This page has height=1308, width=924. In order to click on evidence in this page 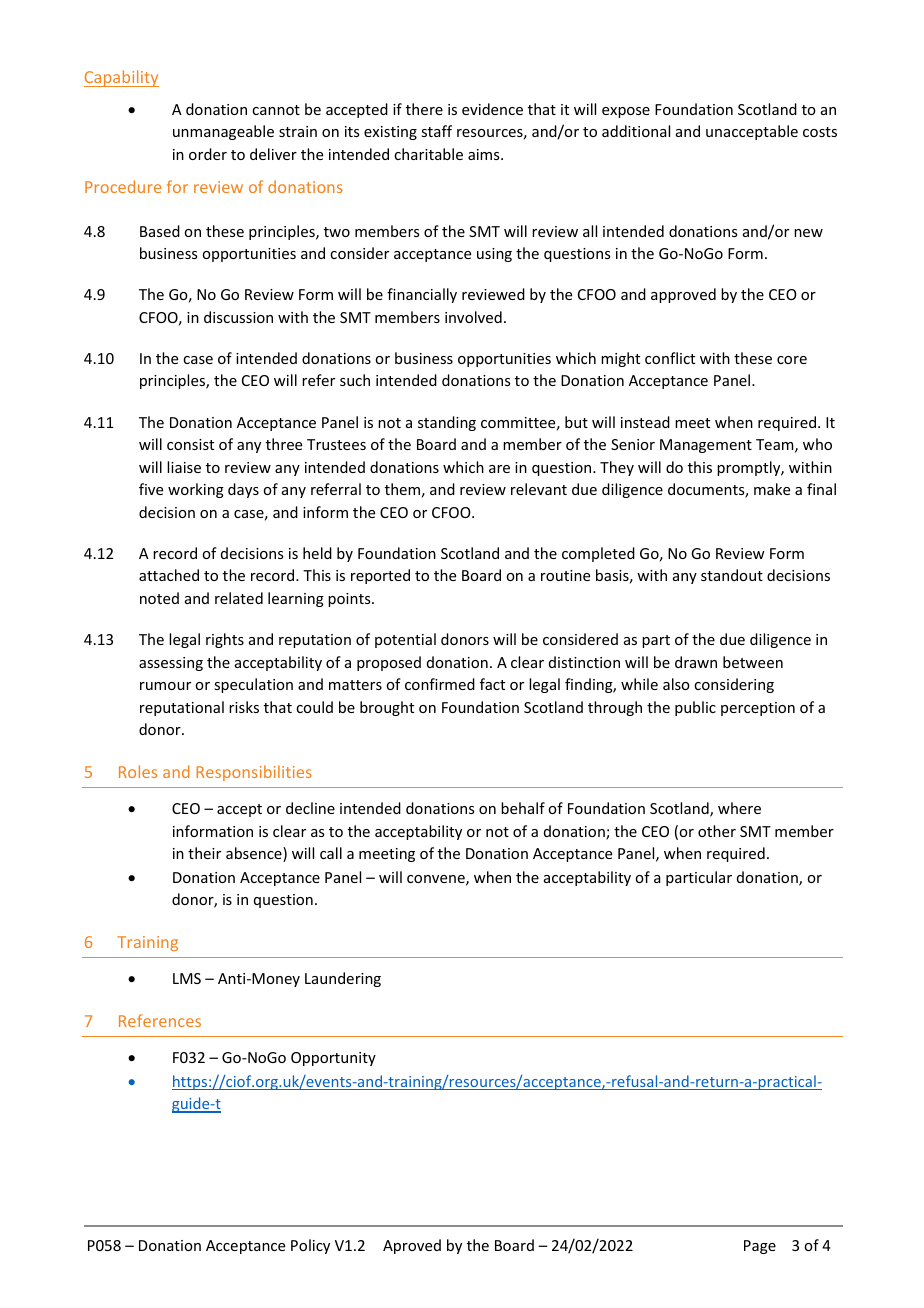, I will do `click(492, 109)`.
